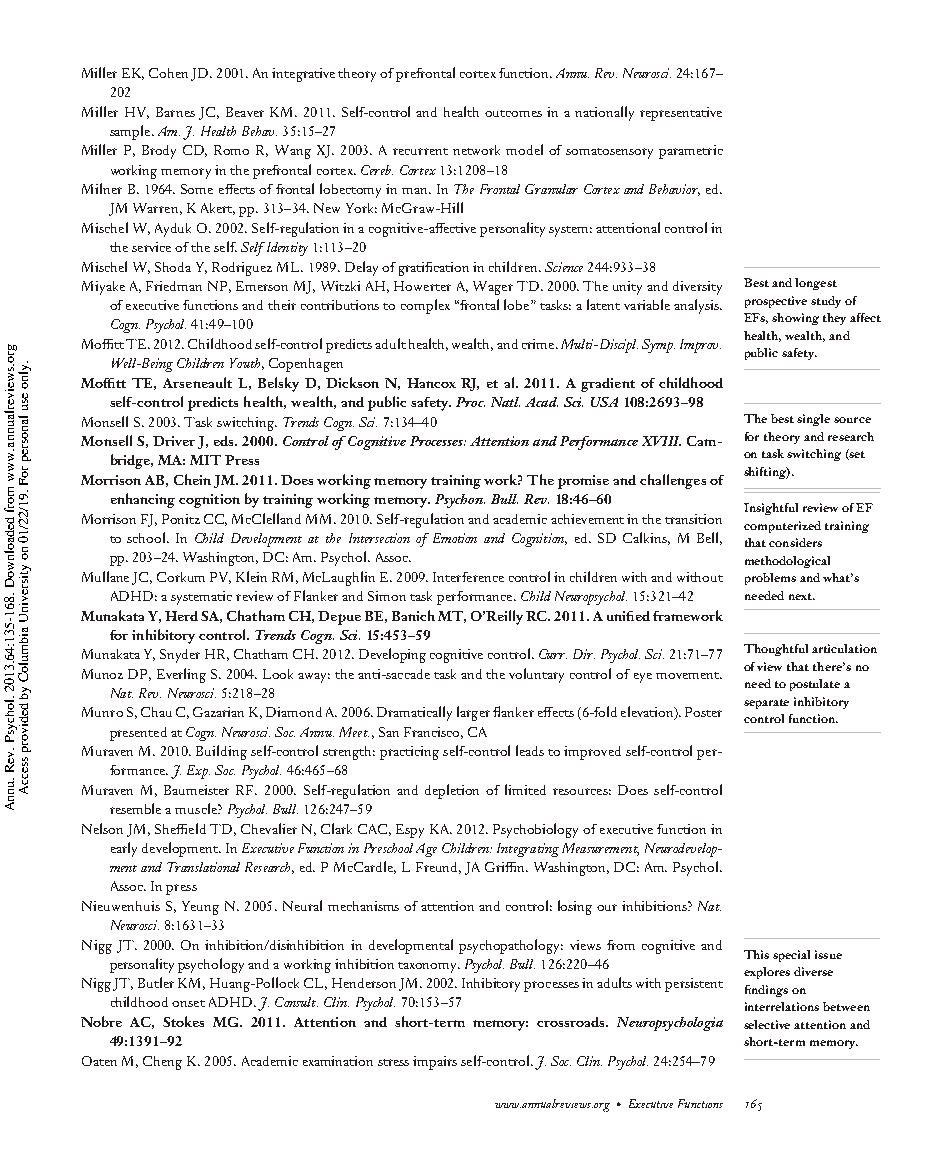 This screenshot has height=1155, width=934. What do you see at coordinates (455, 538) in the screenshot?
I see `Emotion` at bounding box center [455, 538].
